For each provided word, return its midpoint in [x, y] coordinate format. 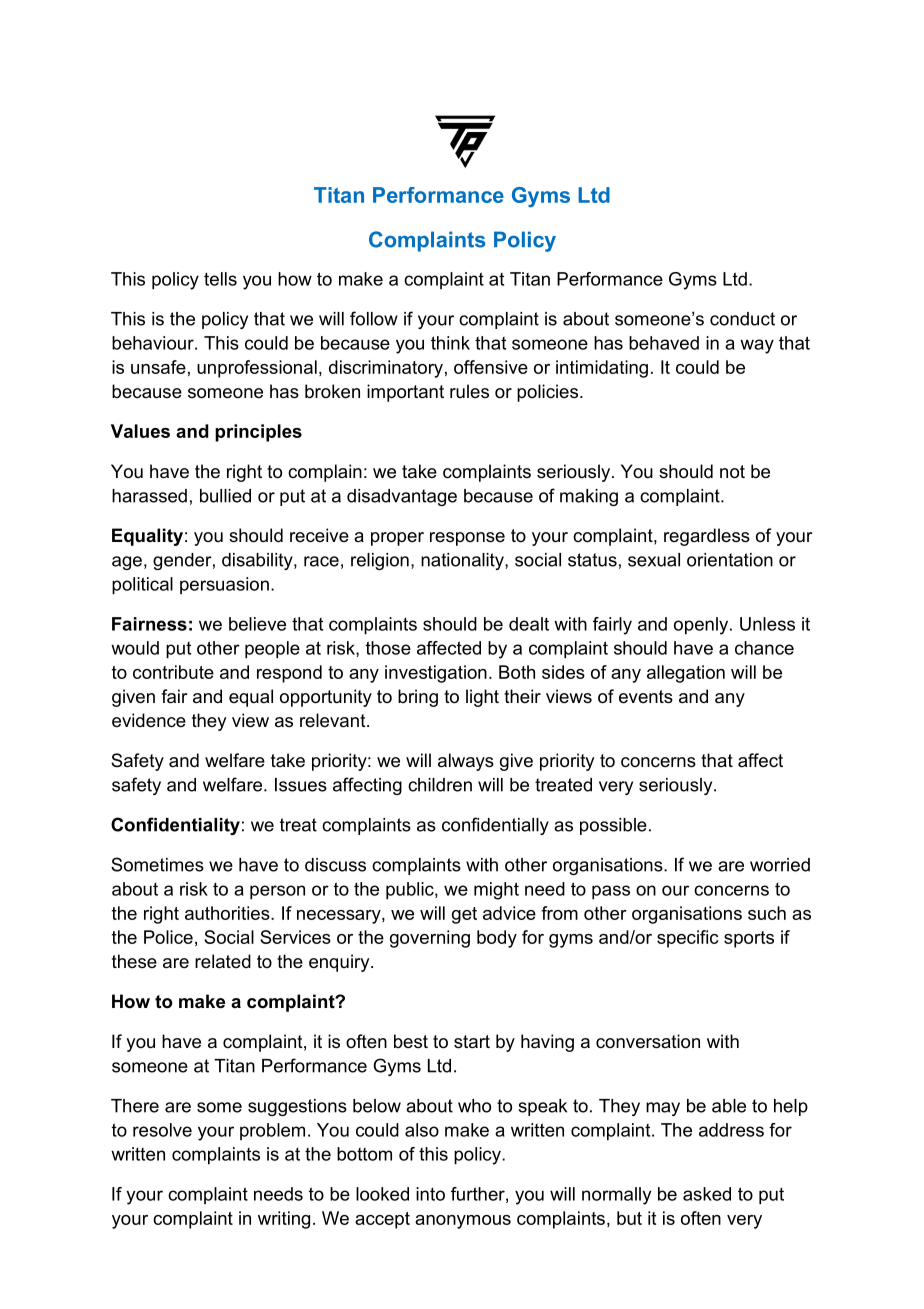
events [646, 697]
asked [707, 1194]
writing [284, 1220]
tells [220, 279]
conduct [742, 319]
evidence [149, 720]
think [450, 343]
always [466, 762]
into [430, 1194]
